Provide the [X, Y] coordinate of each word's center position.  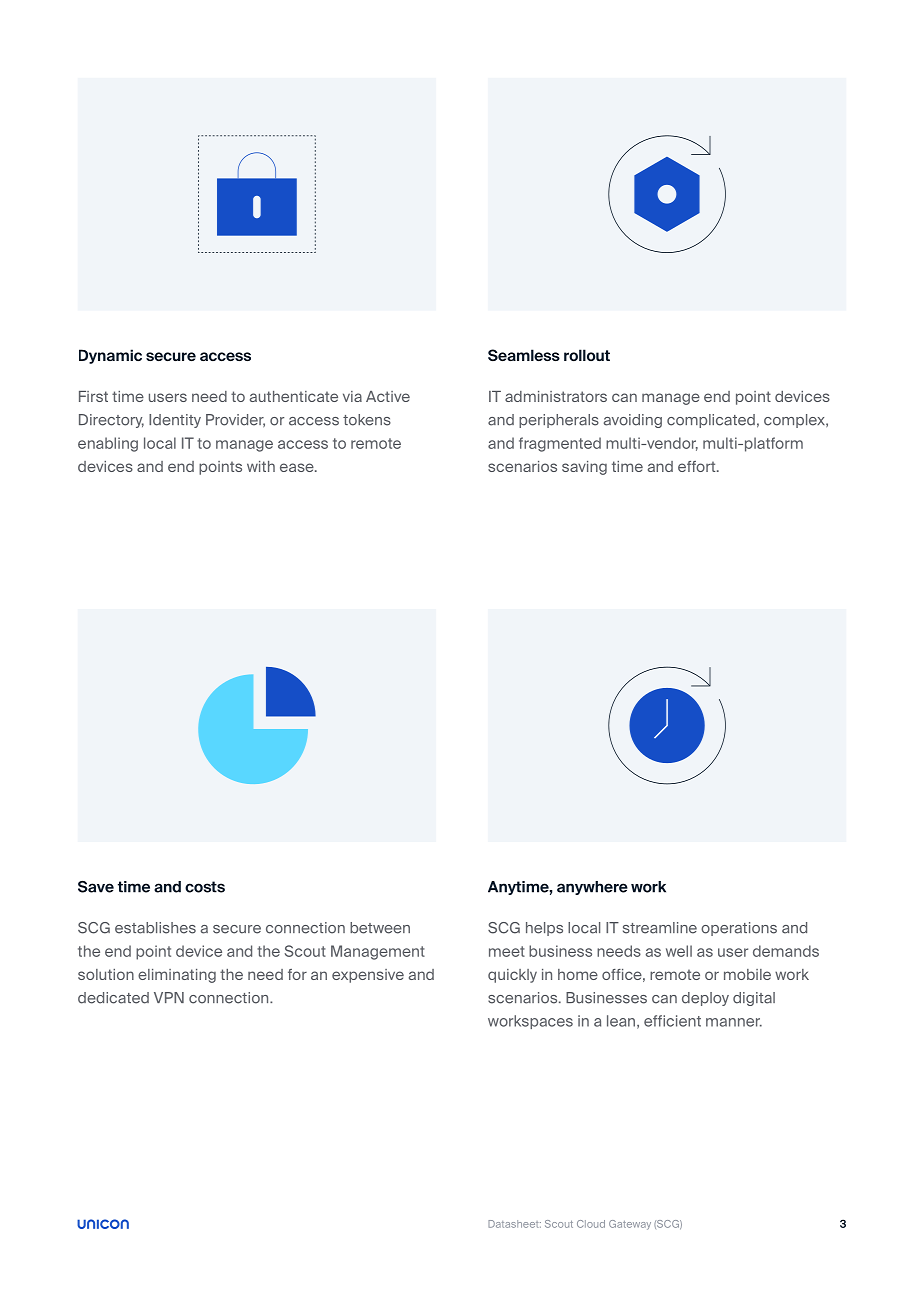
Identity [175, 421]
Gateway [630, 1225]
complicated [711, 421]
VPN [169, 997]
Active [388, 396]
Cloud [591, 1224]
